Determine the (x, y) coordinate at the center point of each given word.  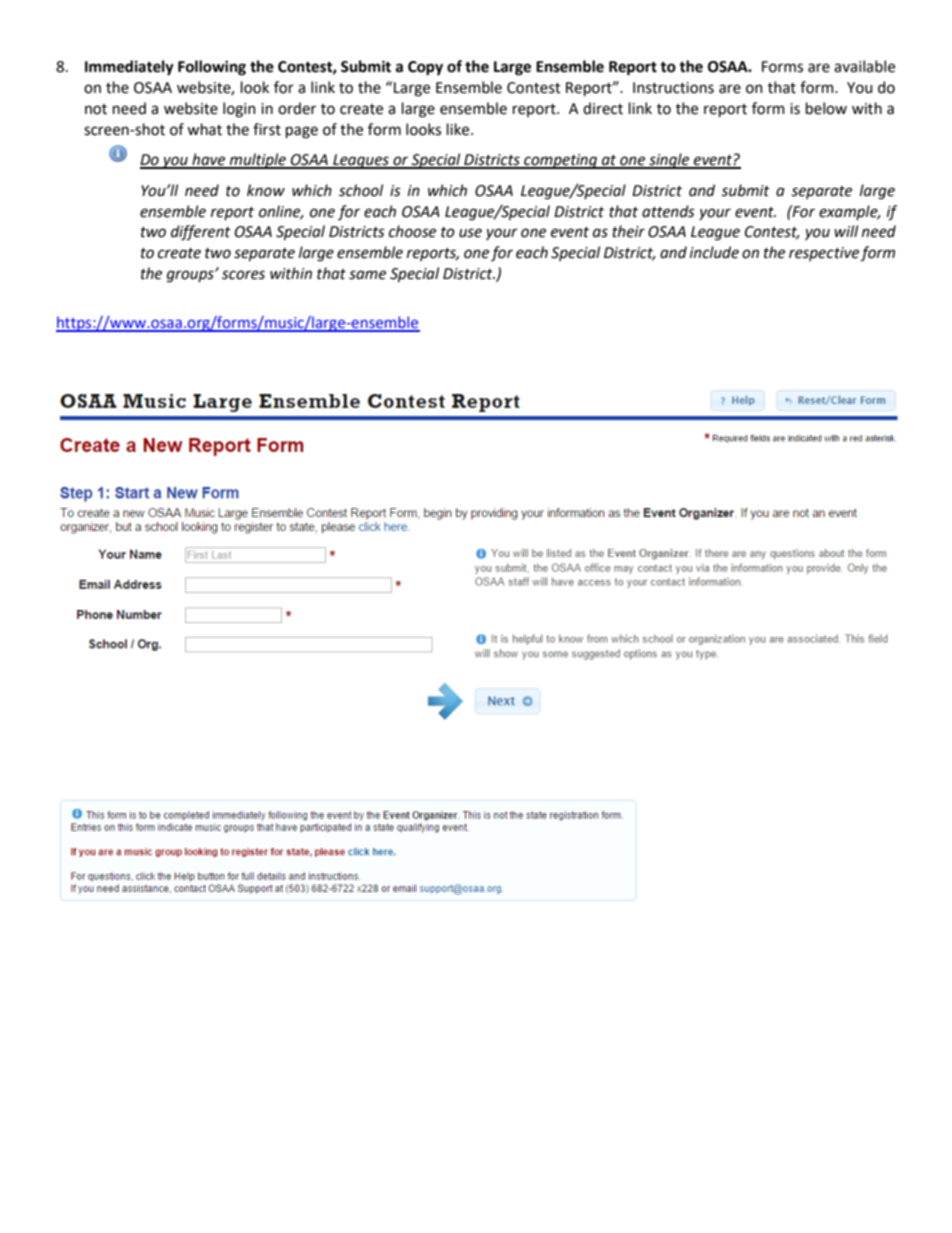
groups (191, 276)
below (826, 108)
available (864, 66)
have (209, 160)
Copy (425, 68)
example (849, 212)
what (204, 129)
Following (212, 68)
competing (561, 161)
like (459, 129)
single (669, 161)
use (470, 233)
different (201, 233)
